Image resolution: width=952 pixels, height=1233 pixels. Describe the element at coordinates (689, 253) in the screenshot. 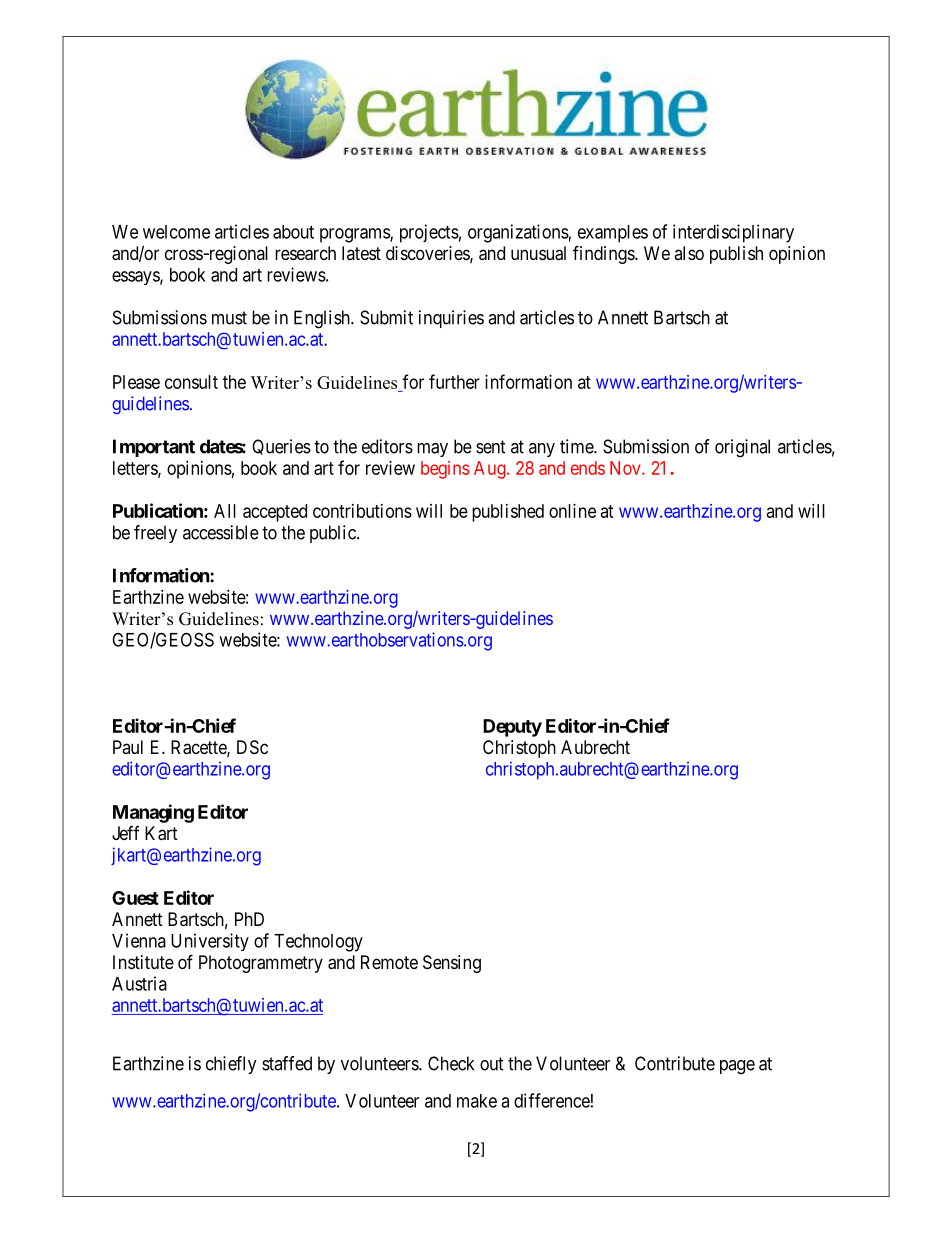

I see `also` at that location.
